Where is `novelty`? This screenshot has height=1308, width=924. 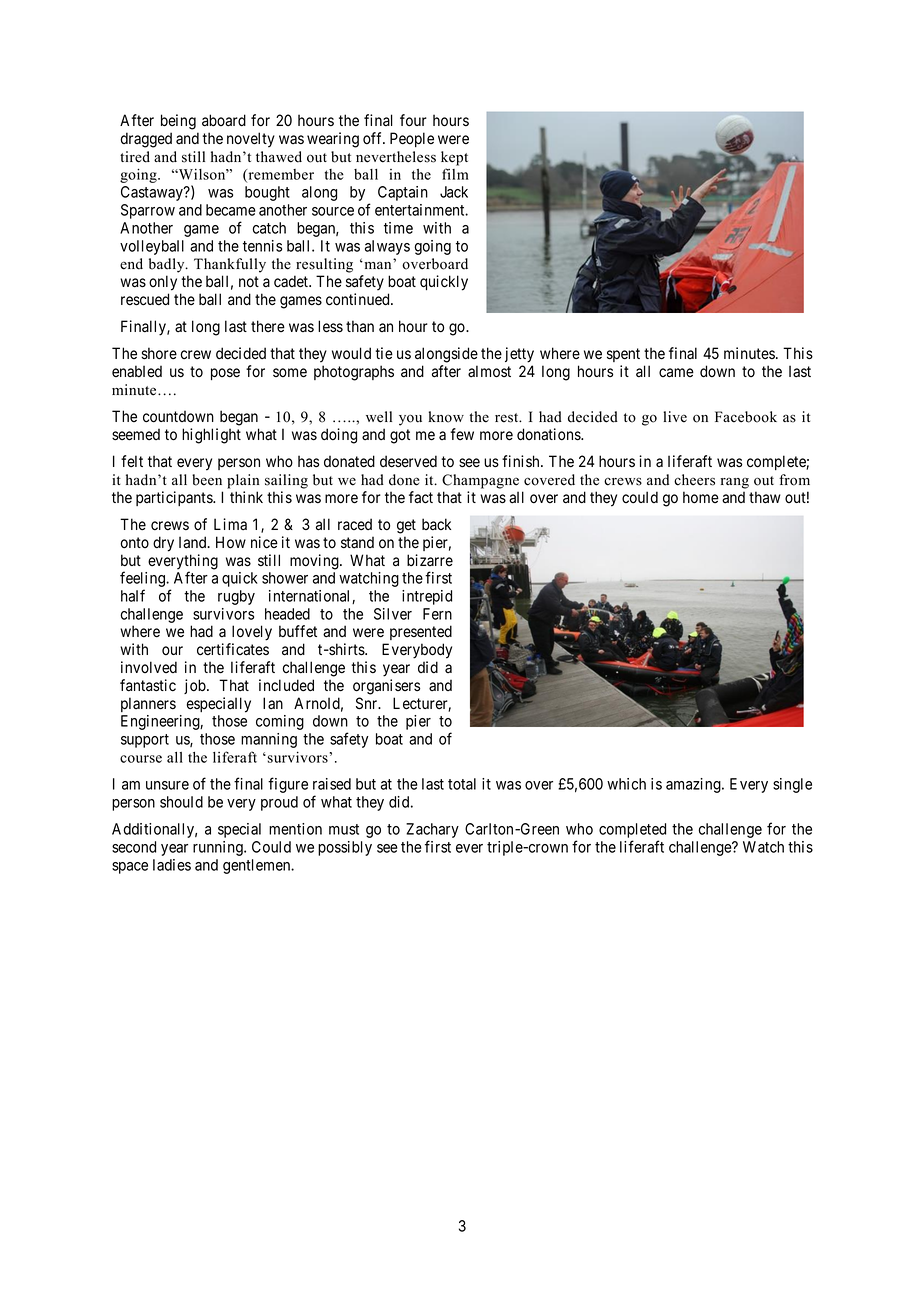
novelty is located at coordinates (251, 140).
